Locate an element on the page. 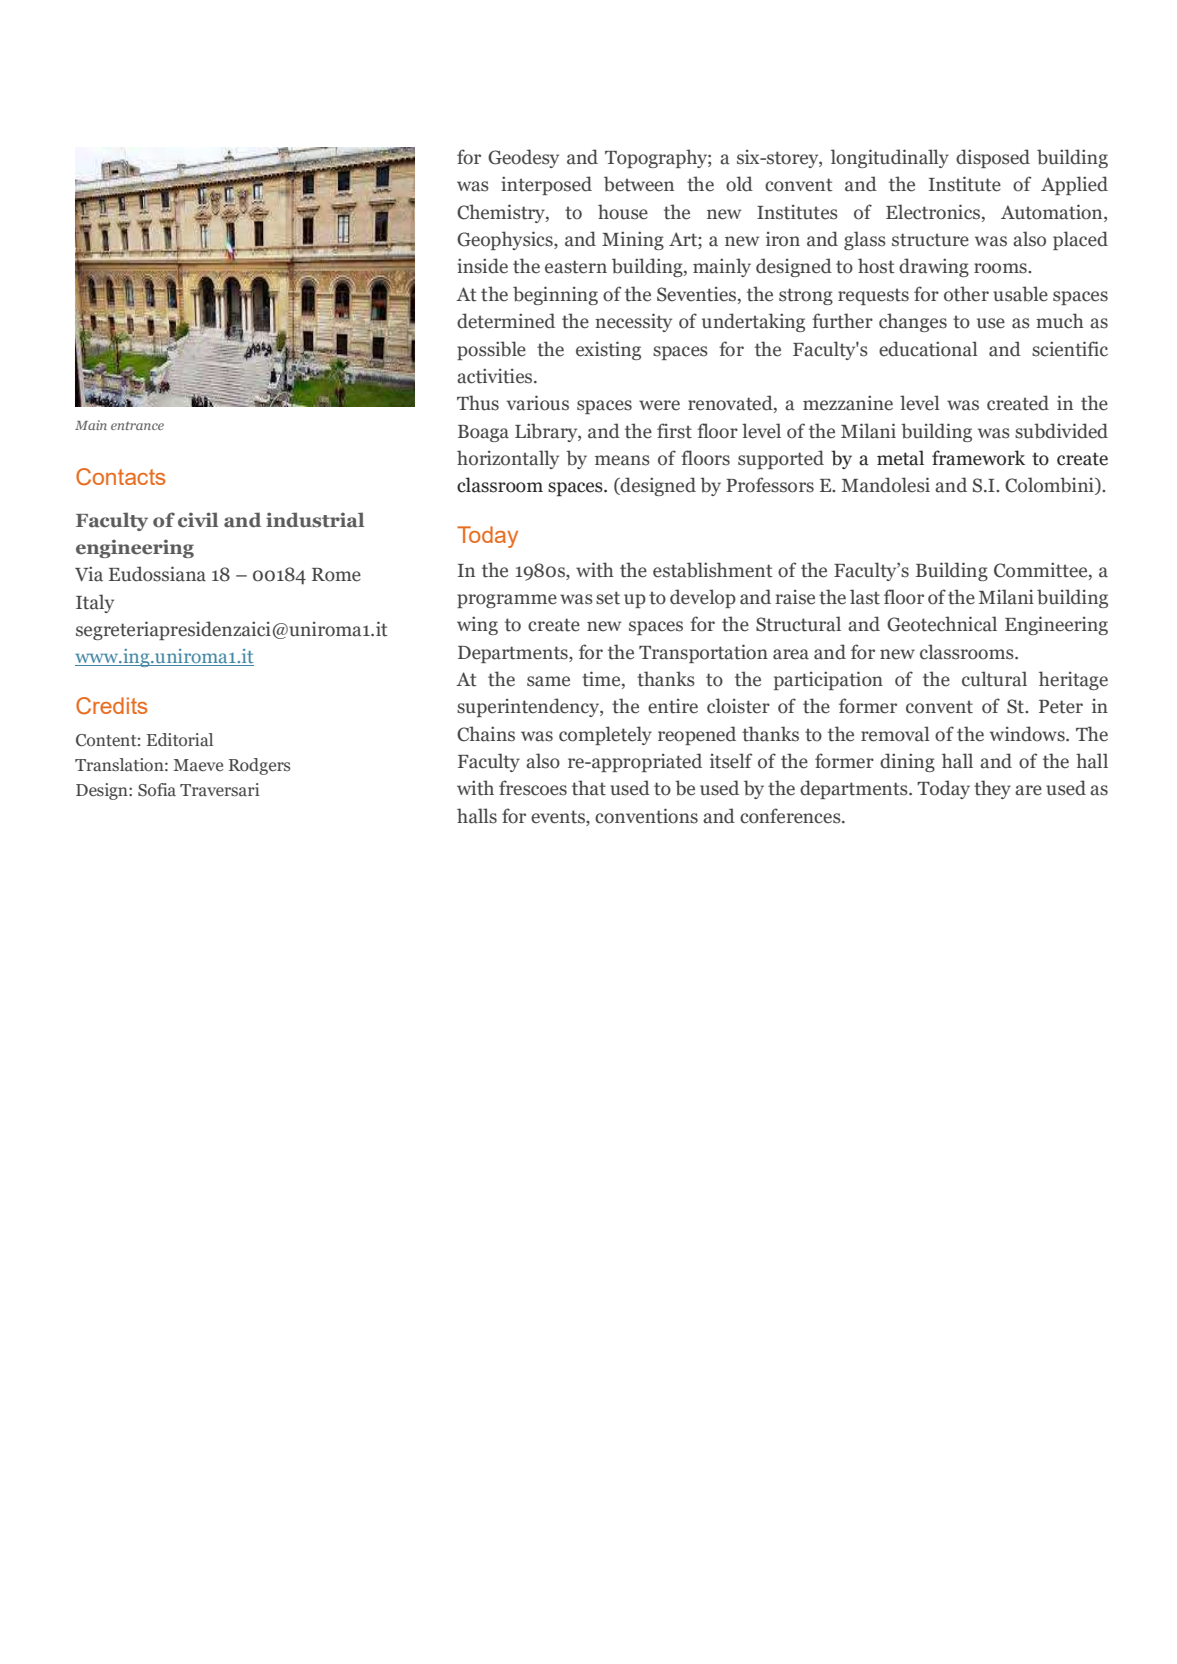 This document has width=1177, height=1664. they is located at coordinates (992, 789).
